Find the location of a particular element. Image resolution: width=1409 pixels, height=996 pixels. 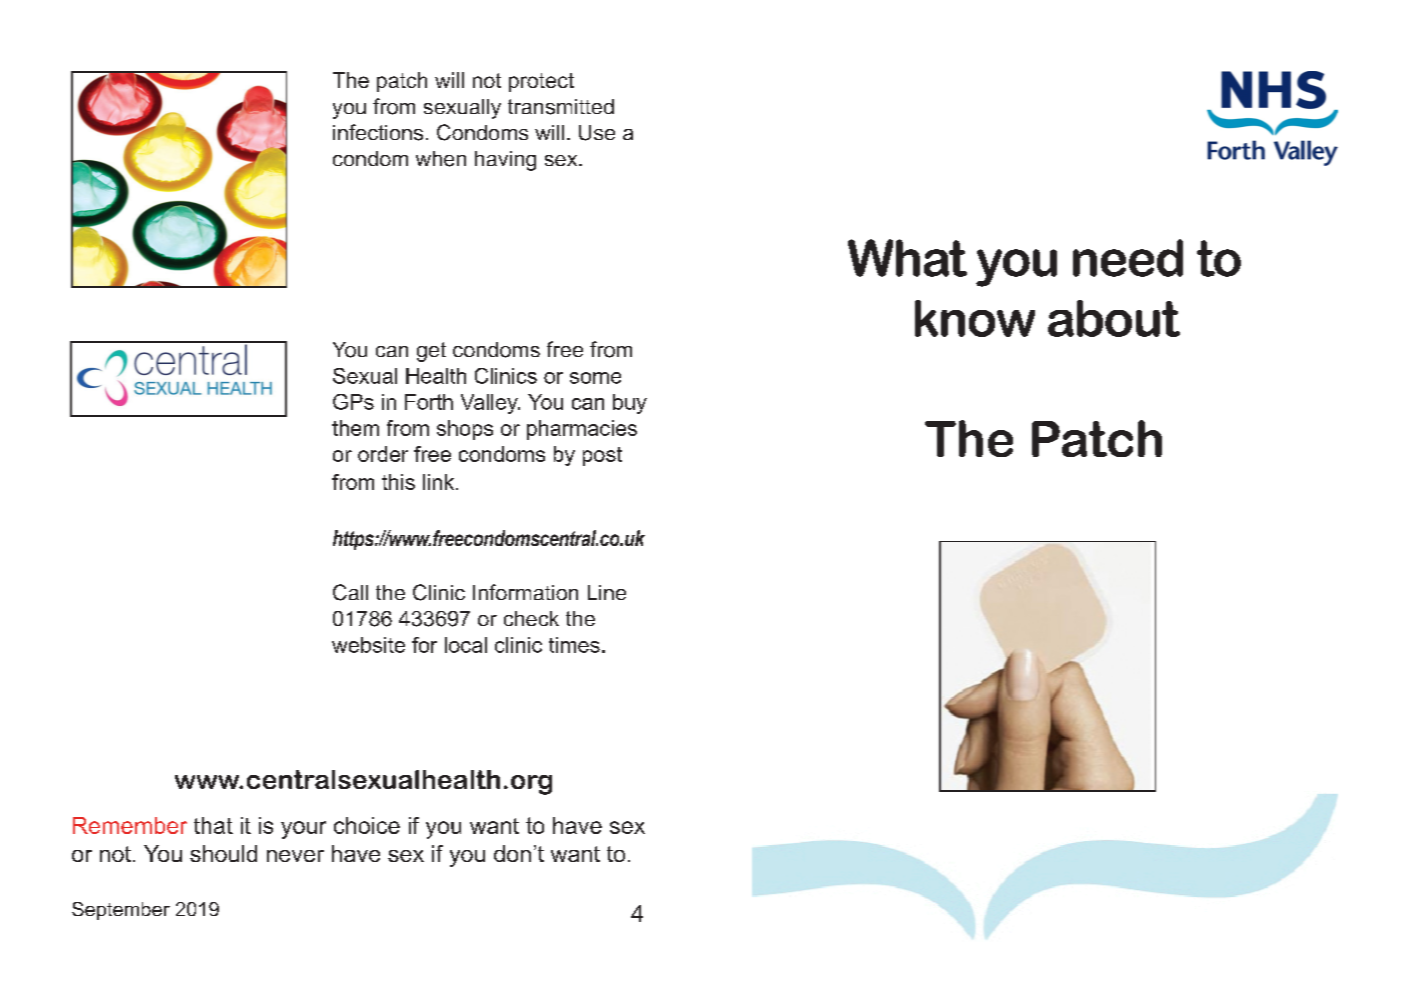

should is located at coordinates (223, 853).
